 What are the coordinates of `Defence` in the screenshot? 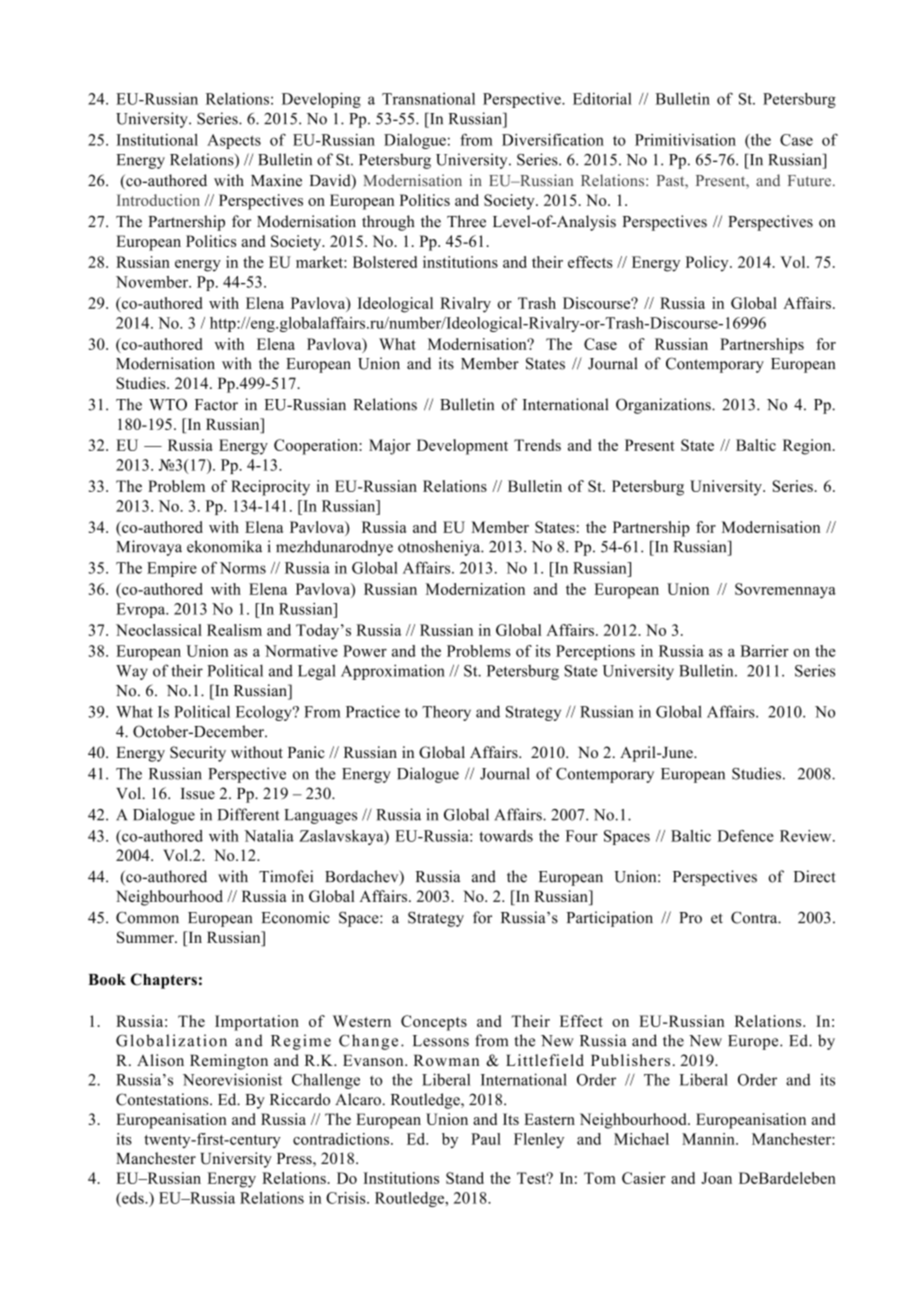 It's located at (745, 836).
